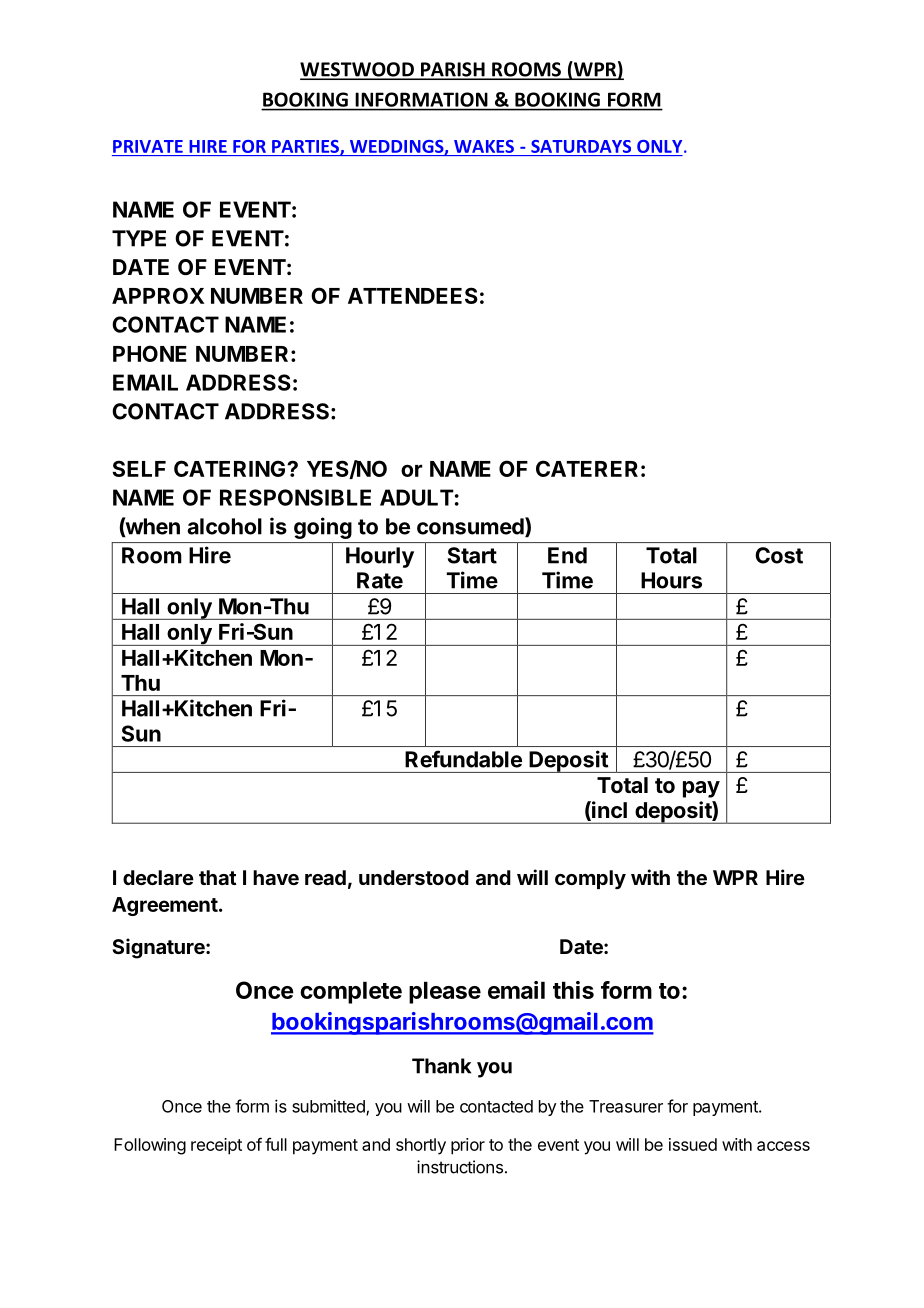 Image resolution: width=924 pixels, height=1308 pixels. Describe the element at coordinates (693, 1144) in the page. I see `issued` at that location.
